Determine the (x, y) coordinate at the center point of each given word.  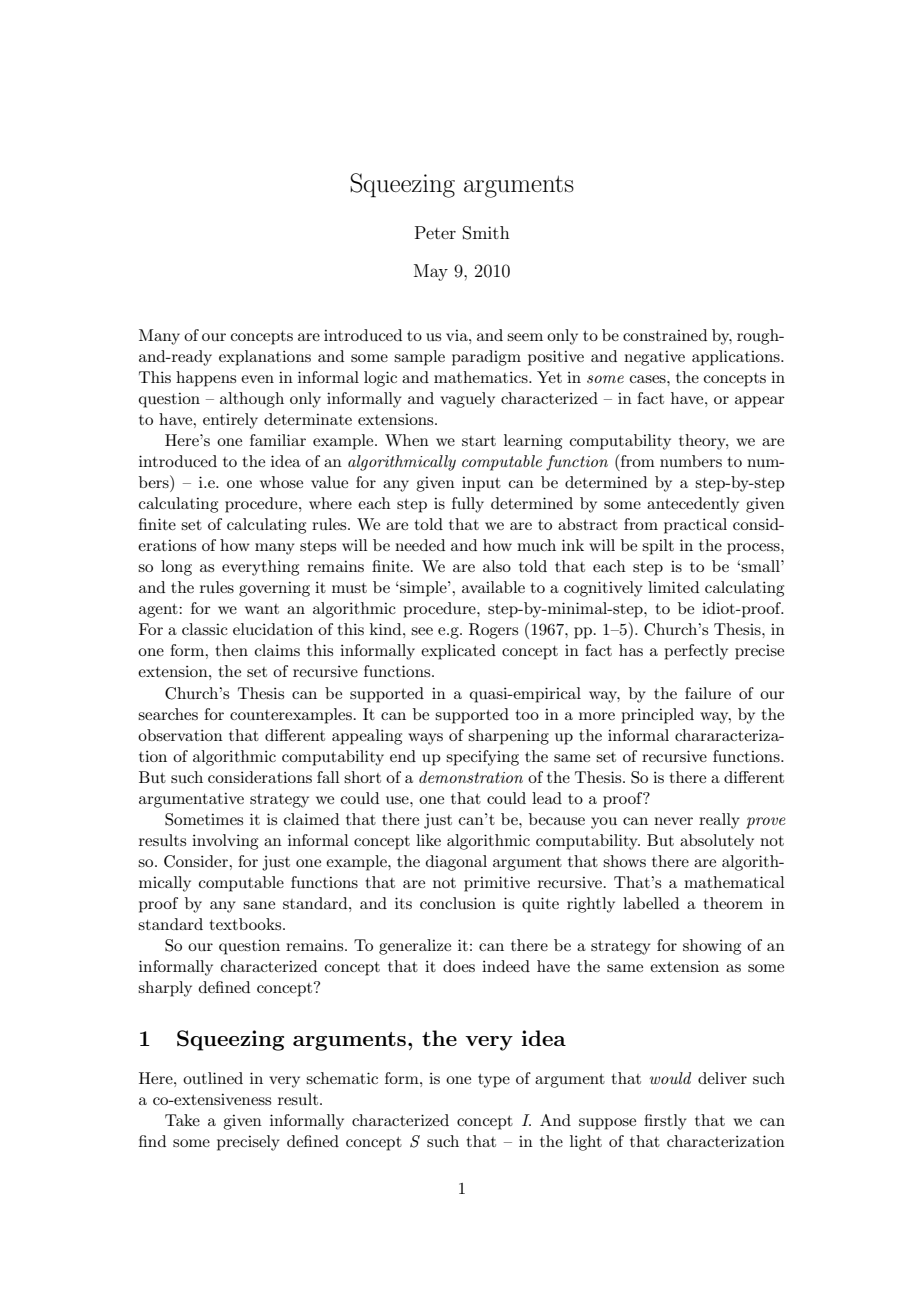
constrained (665, 335)
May (431, 272)
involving (225, 842)
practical (695, 526)
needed (420, 545)
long (176, 568)
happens (206, 379)
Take (182, 1120)
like (428, 840)
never (673, 821)
